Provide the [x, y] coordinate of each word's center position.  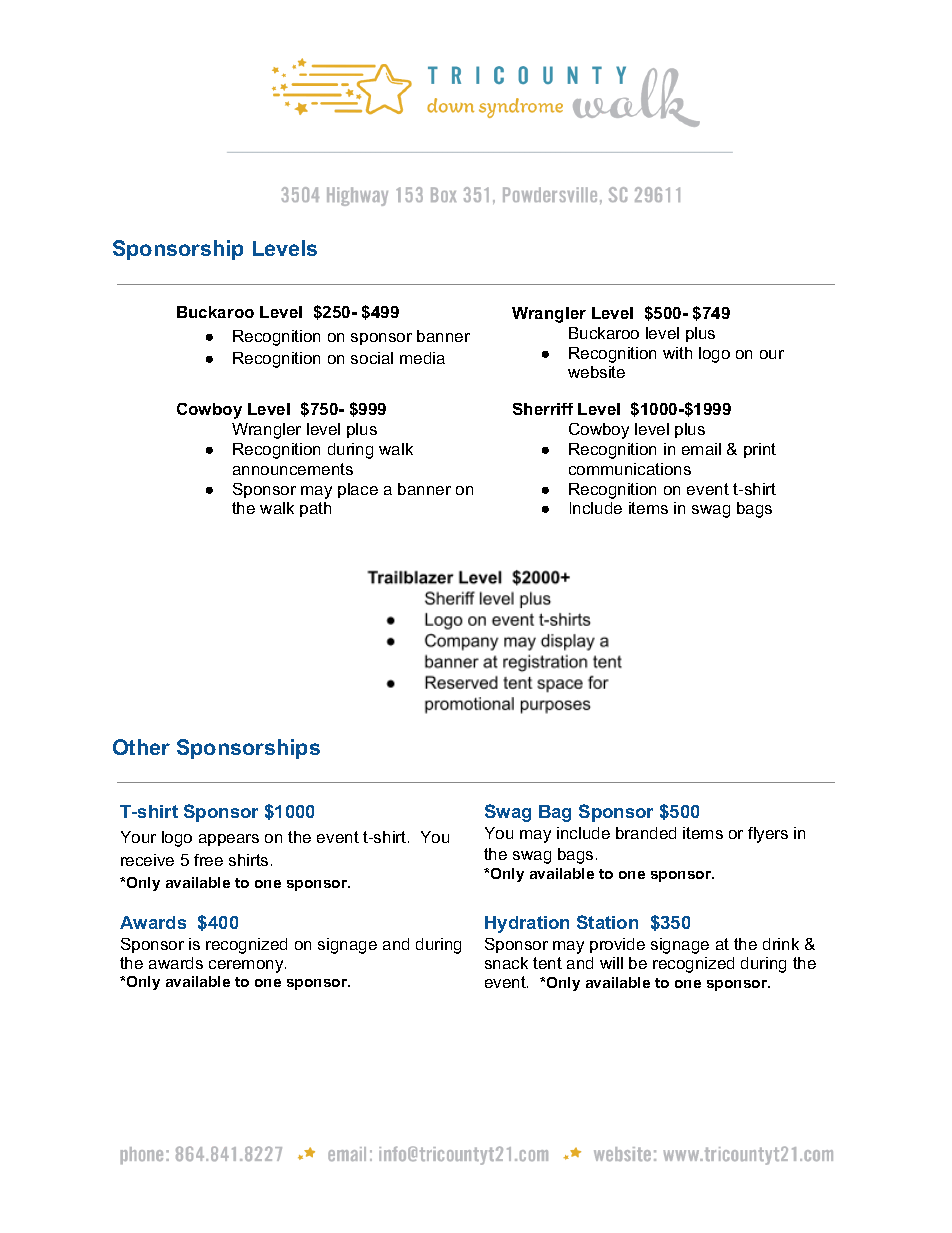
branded [646, 833]
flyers [768, 835]
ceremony [247, 966]
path [315, 509]
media [422, 358]
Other [141, 747]
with [677, 353]
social [372, 358]
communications [630, 469]
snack [506, 963]
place [358, 490]
